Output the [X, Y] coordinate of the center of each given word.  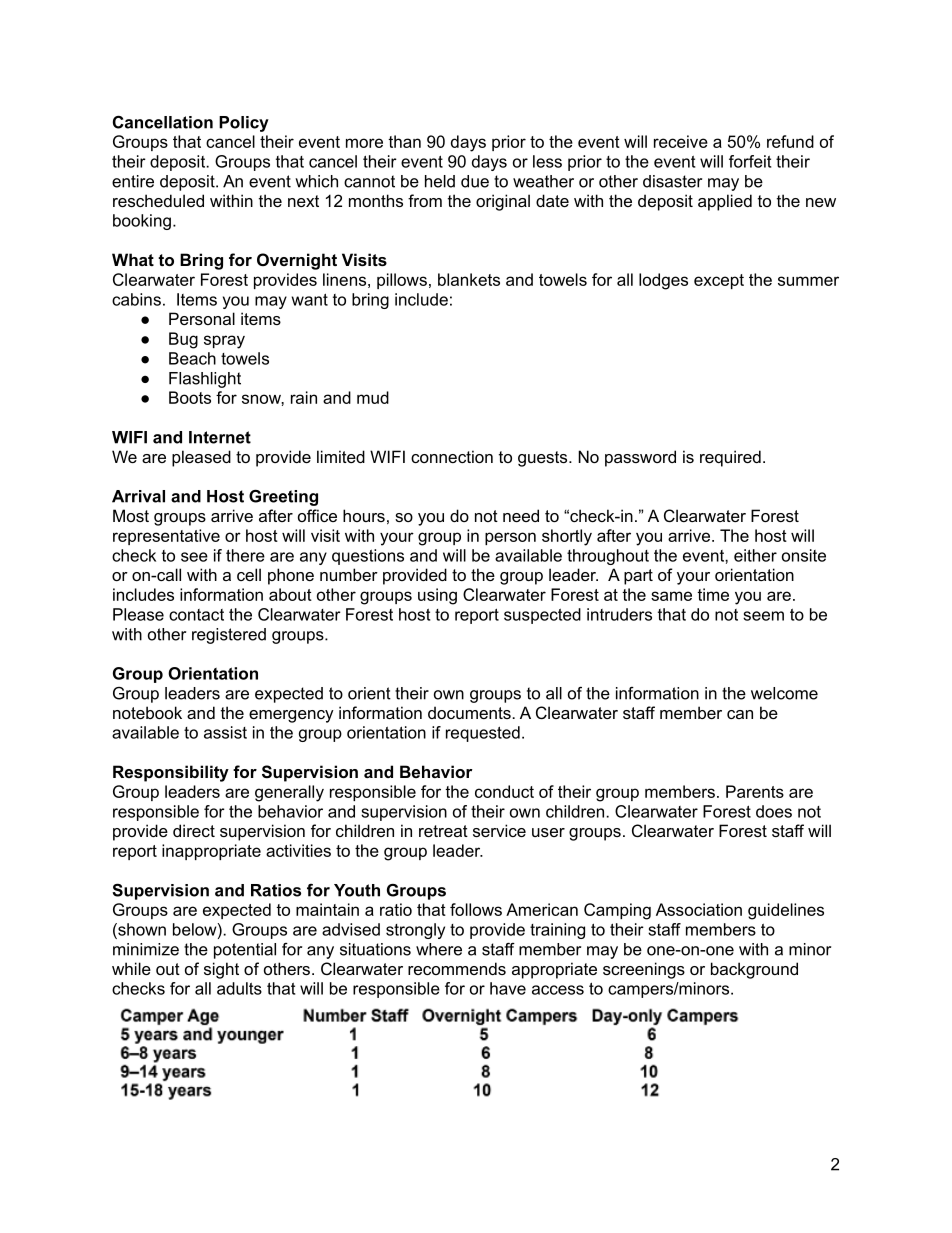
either [755, 555]
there [245, 555]
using [437, 596]
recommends [457, 968]
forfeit [750, 161]
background [754, 970]
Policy [244, 124]
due [475, 181]
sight [221, 970]
